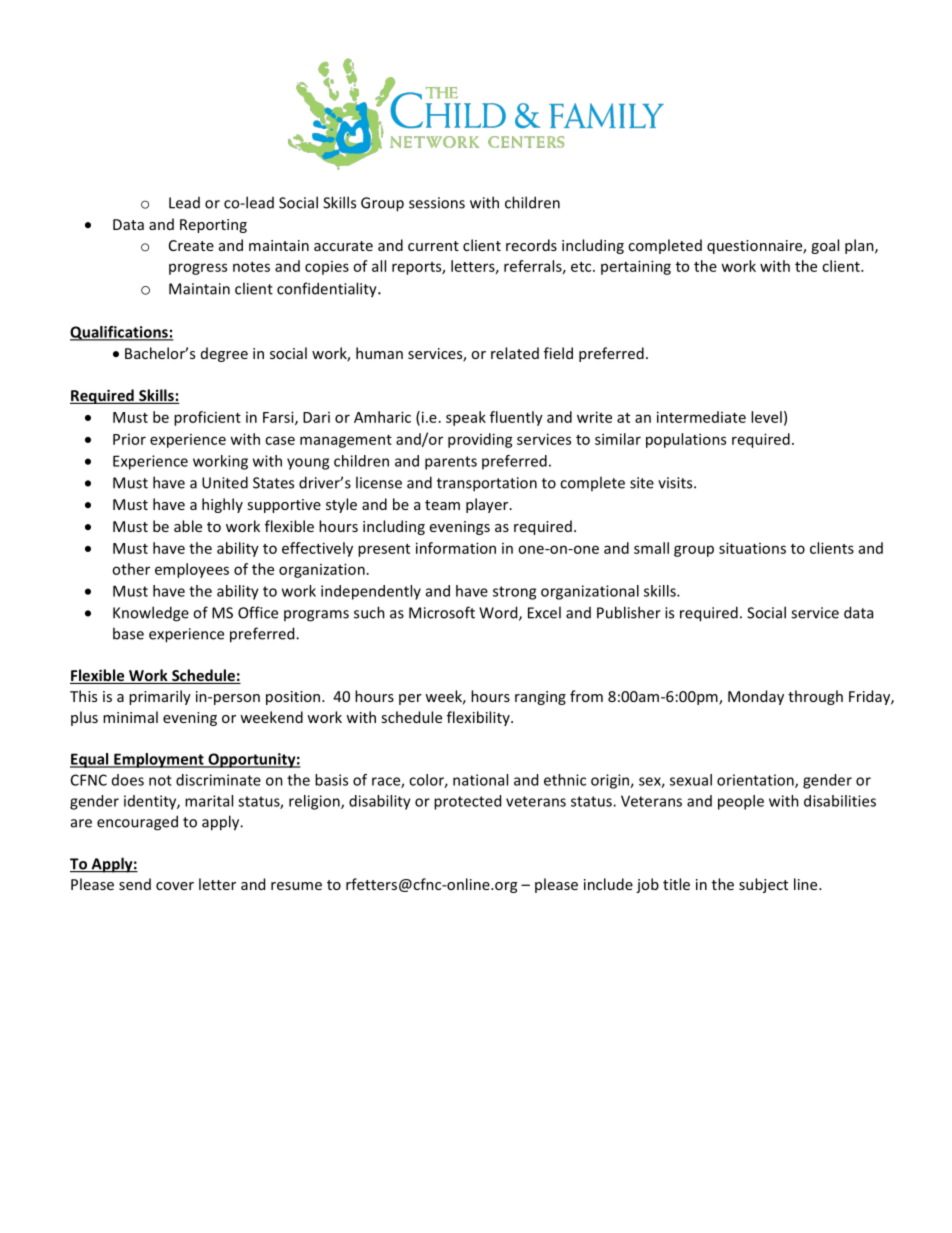 The height and width of the document is (1233, 952). What do you see at coordinates (479, 718) in the document?
I see `flexibility` at bounding box center [479, 718].
